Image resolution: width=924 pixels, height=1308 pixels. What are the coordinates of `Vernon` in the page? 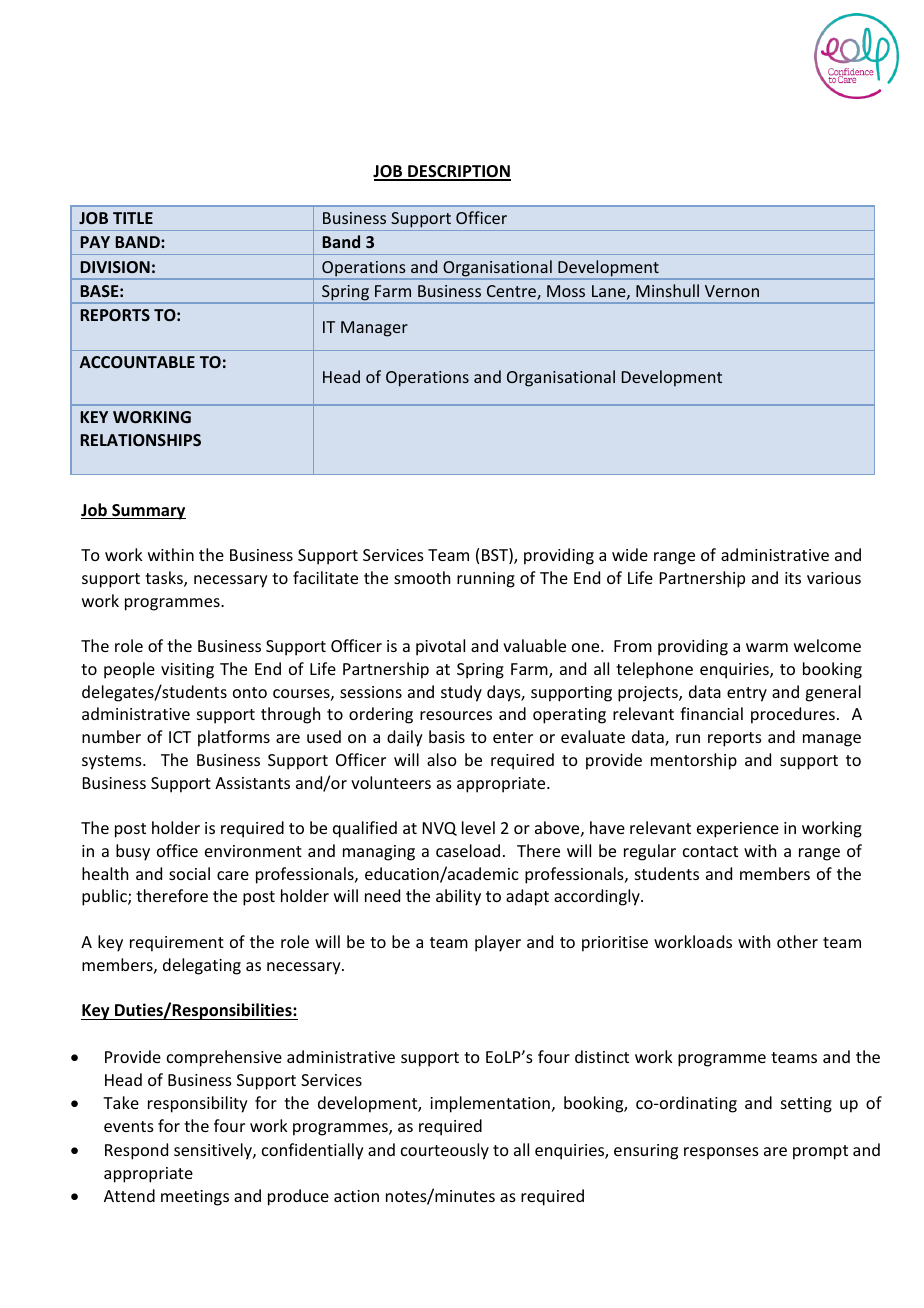 It's located at (732, 291).
